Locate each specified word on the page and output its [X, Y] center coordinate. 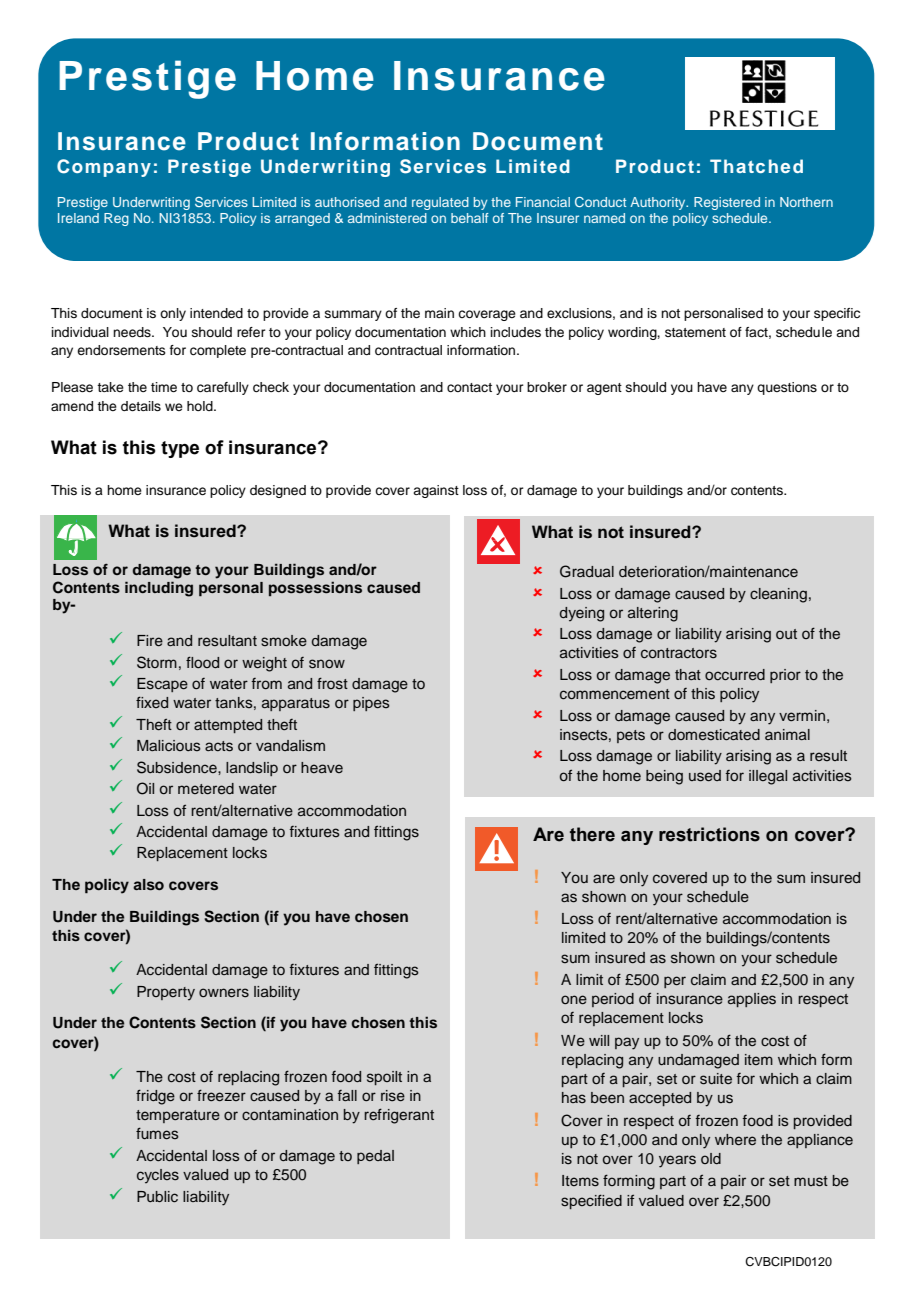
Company [104, 168]
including [159, 589]
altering [653, 614]
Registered [727, 203]
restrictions [709, 834]
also [148, 885]
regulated [440, 203]
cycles [158, 1176]
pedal [375, 1157]
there [592, 834]
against [436, 491]
